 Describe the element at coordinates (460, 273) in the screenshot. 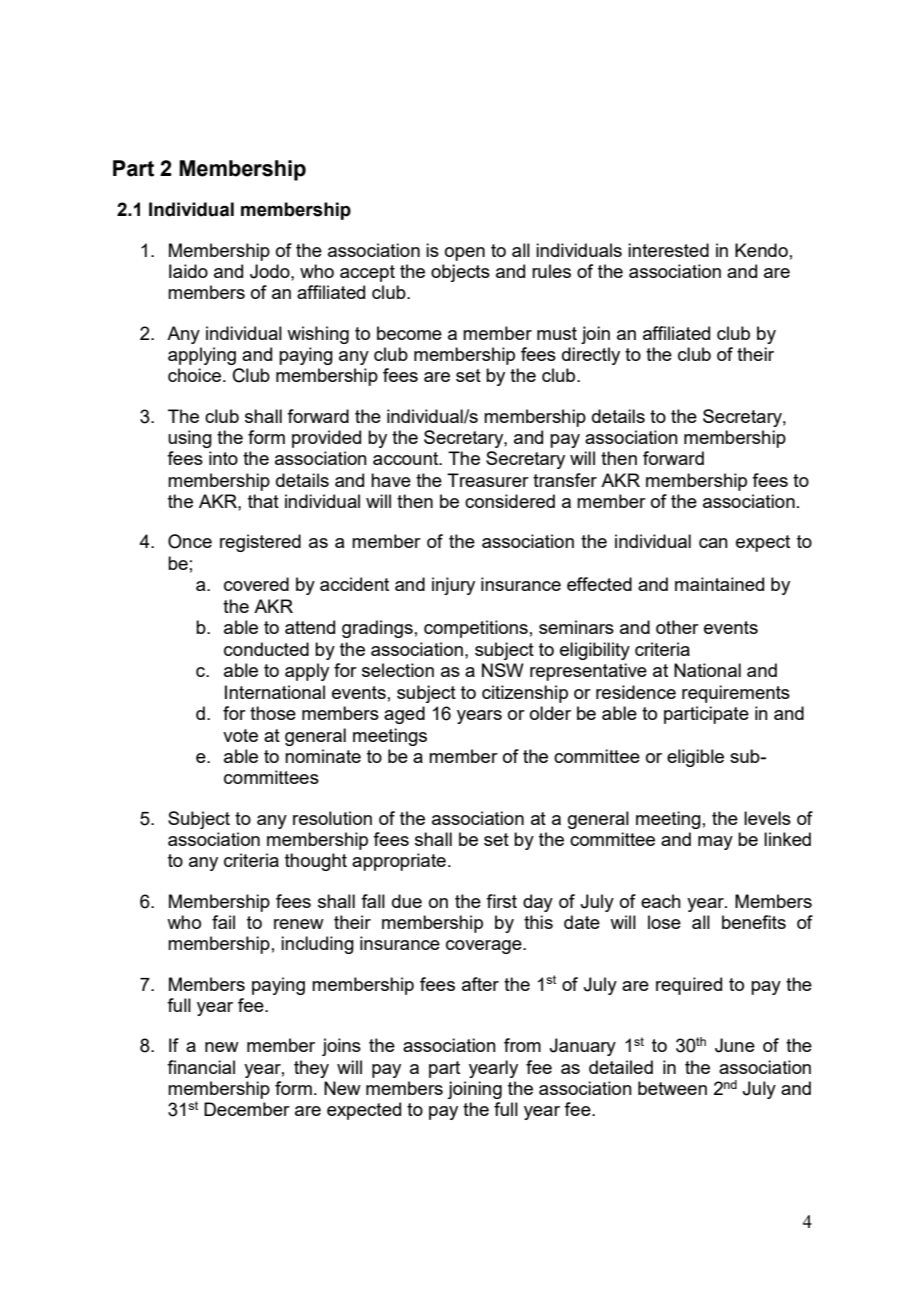

I see `objects` at that location.
